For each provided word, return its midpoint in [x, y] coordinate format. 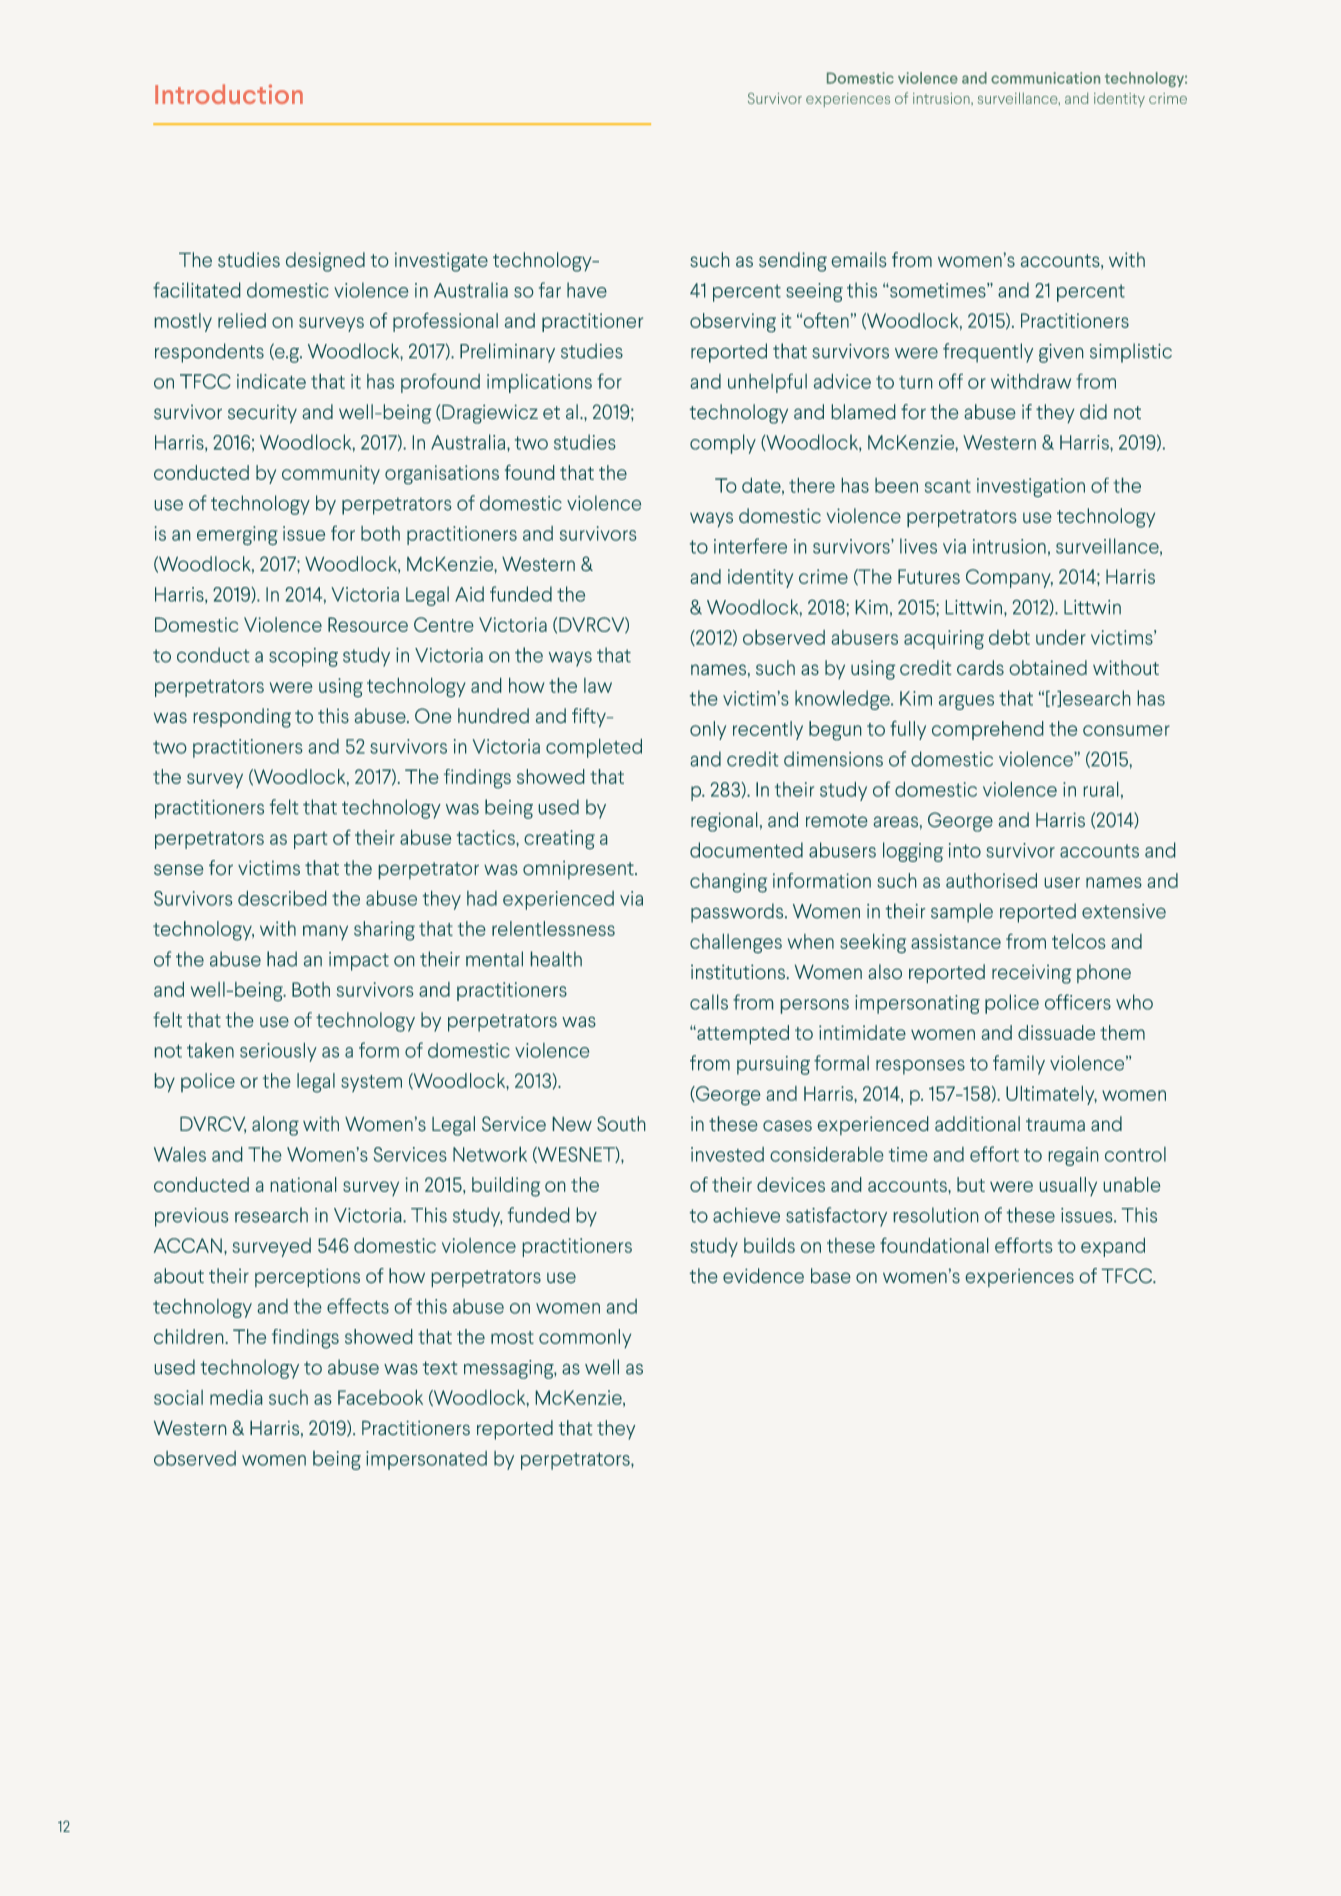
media [236, 1397]
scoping [303, 657]
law [598, 685]
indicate [271, 381]
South [621, 1123]
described [282, 898]
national [303, 1184]
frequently [988, 353]
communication [1045, 78]
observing [733, 322]
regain [1073, 1156]
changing [728, 883]
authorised [991, 880]
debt [1009, 637]
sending [793, 262]
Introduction [229, 94]
